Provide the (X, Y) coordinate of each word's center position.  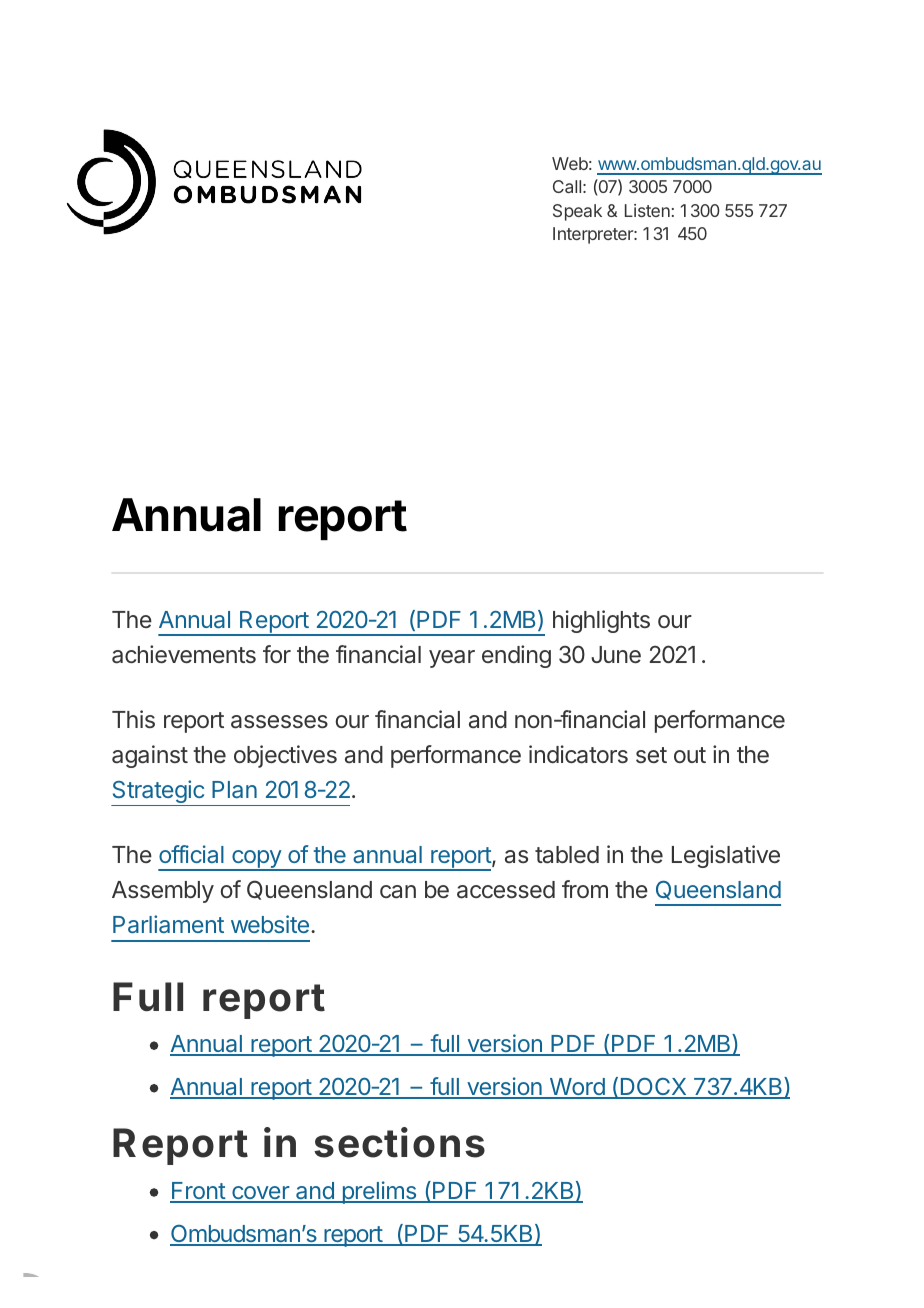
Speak (577, 212)
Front (198, 1192)
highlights (601, 621)
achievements (184, 654)
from (585, 889)
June (616, 654)
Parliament (168, 924)
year (452, 659)
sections (399, 1142)
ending (516, 656)
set (651, 755)
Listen (647, 210)
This (133, 719)
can (398, 892)
